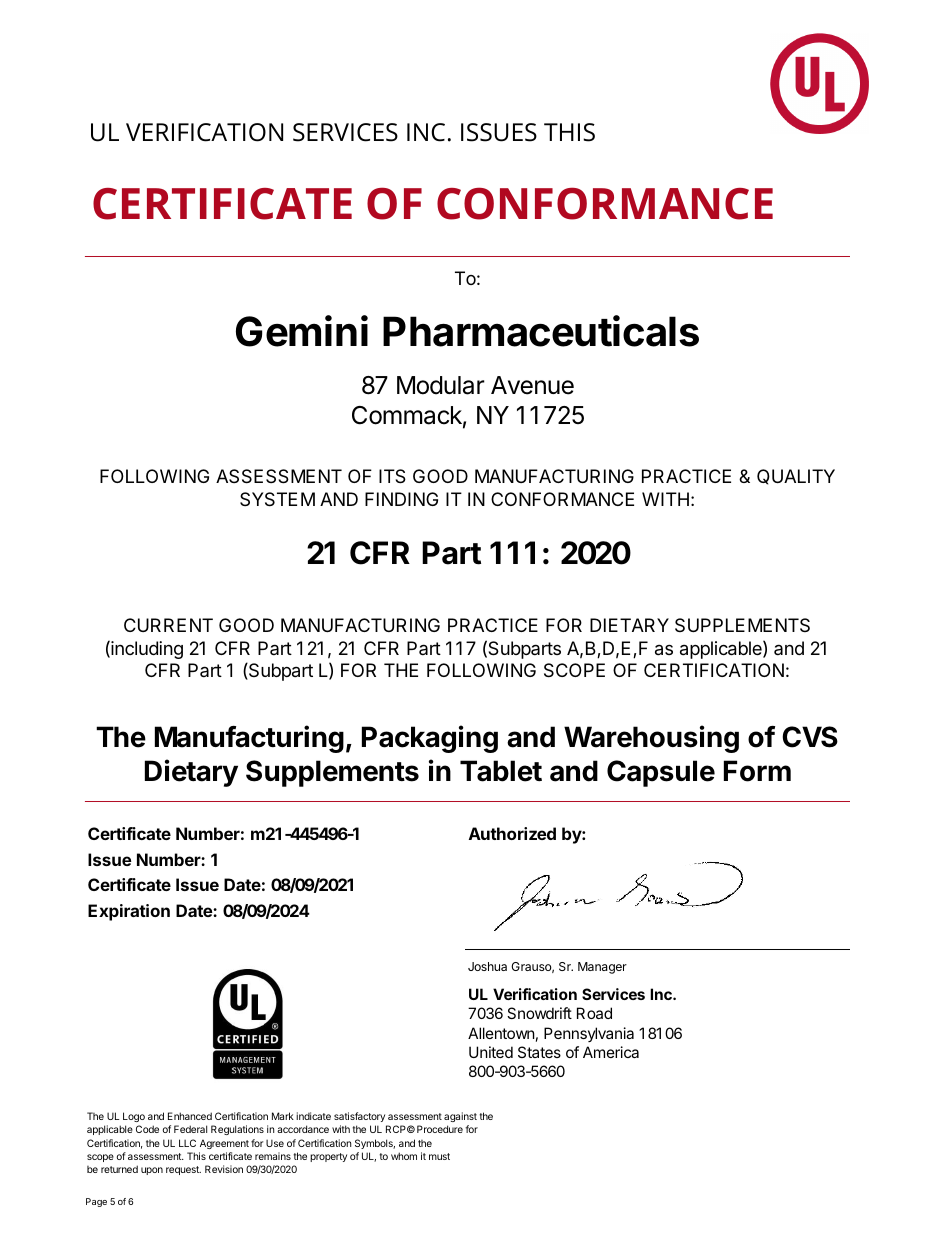  Describe the element at coordinates (661, 773) in the document. I see `Capsule` at that location.
